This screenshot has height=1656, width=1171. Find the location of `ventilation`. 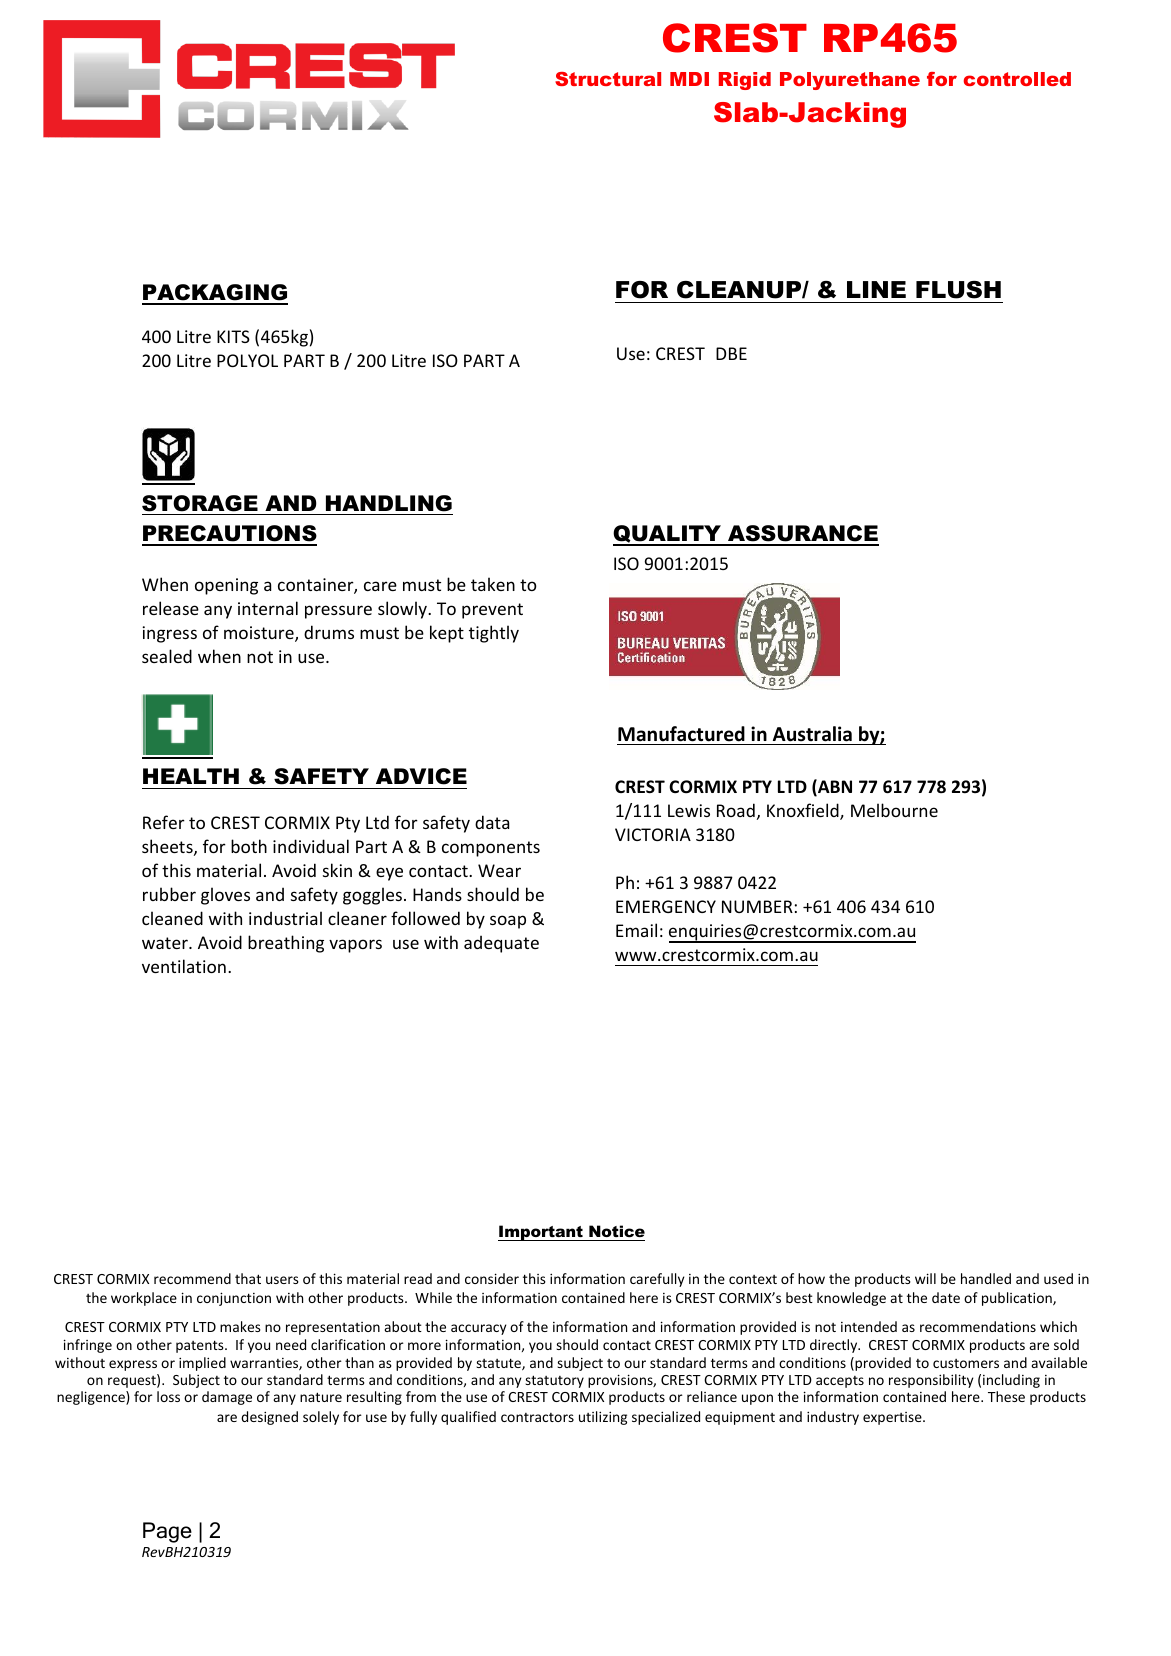

ventilation is located at coordinates (184, 966).
